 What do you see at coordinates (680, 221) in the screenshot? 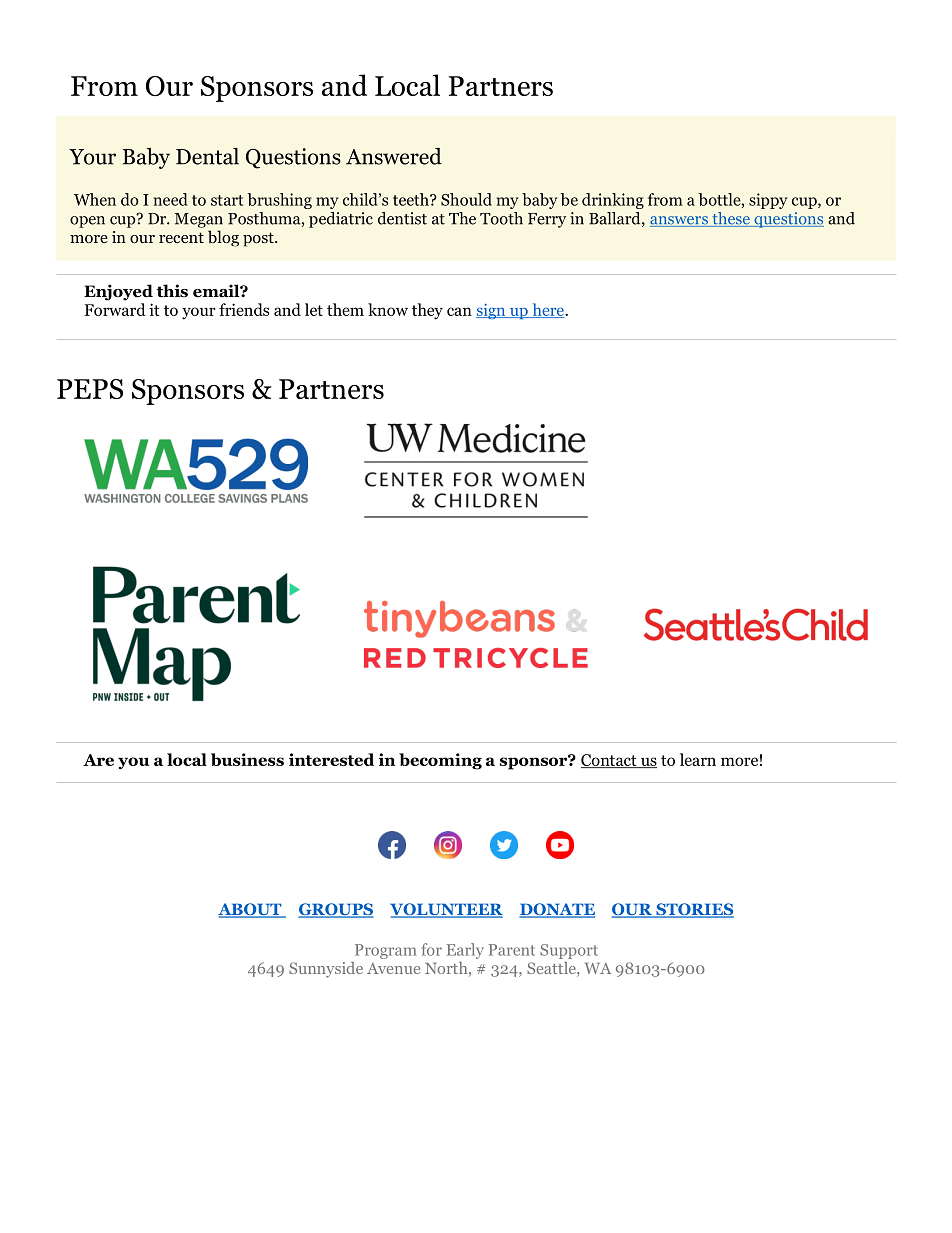
I see `answers` at bounding box center [680, 221].
